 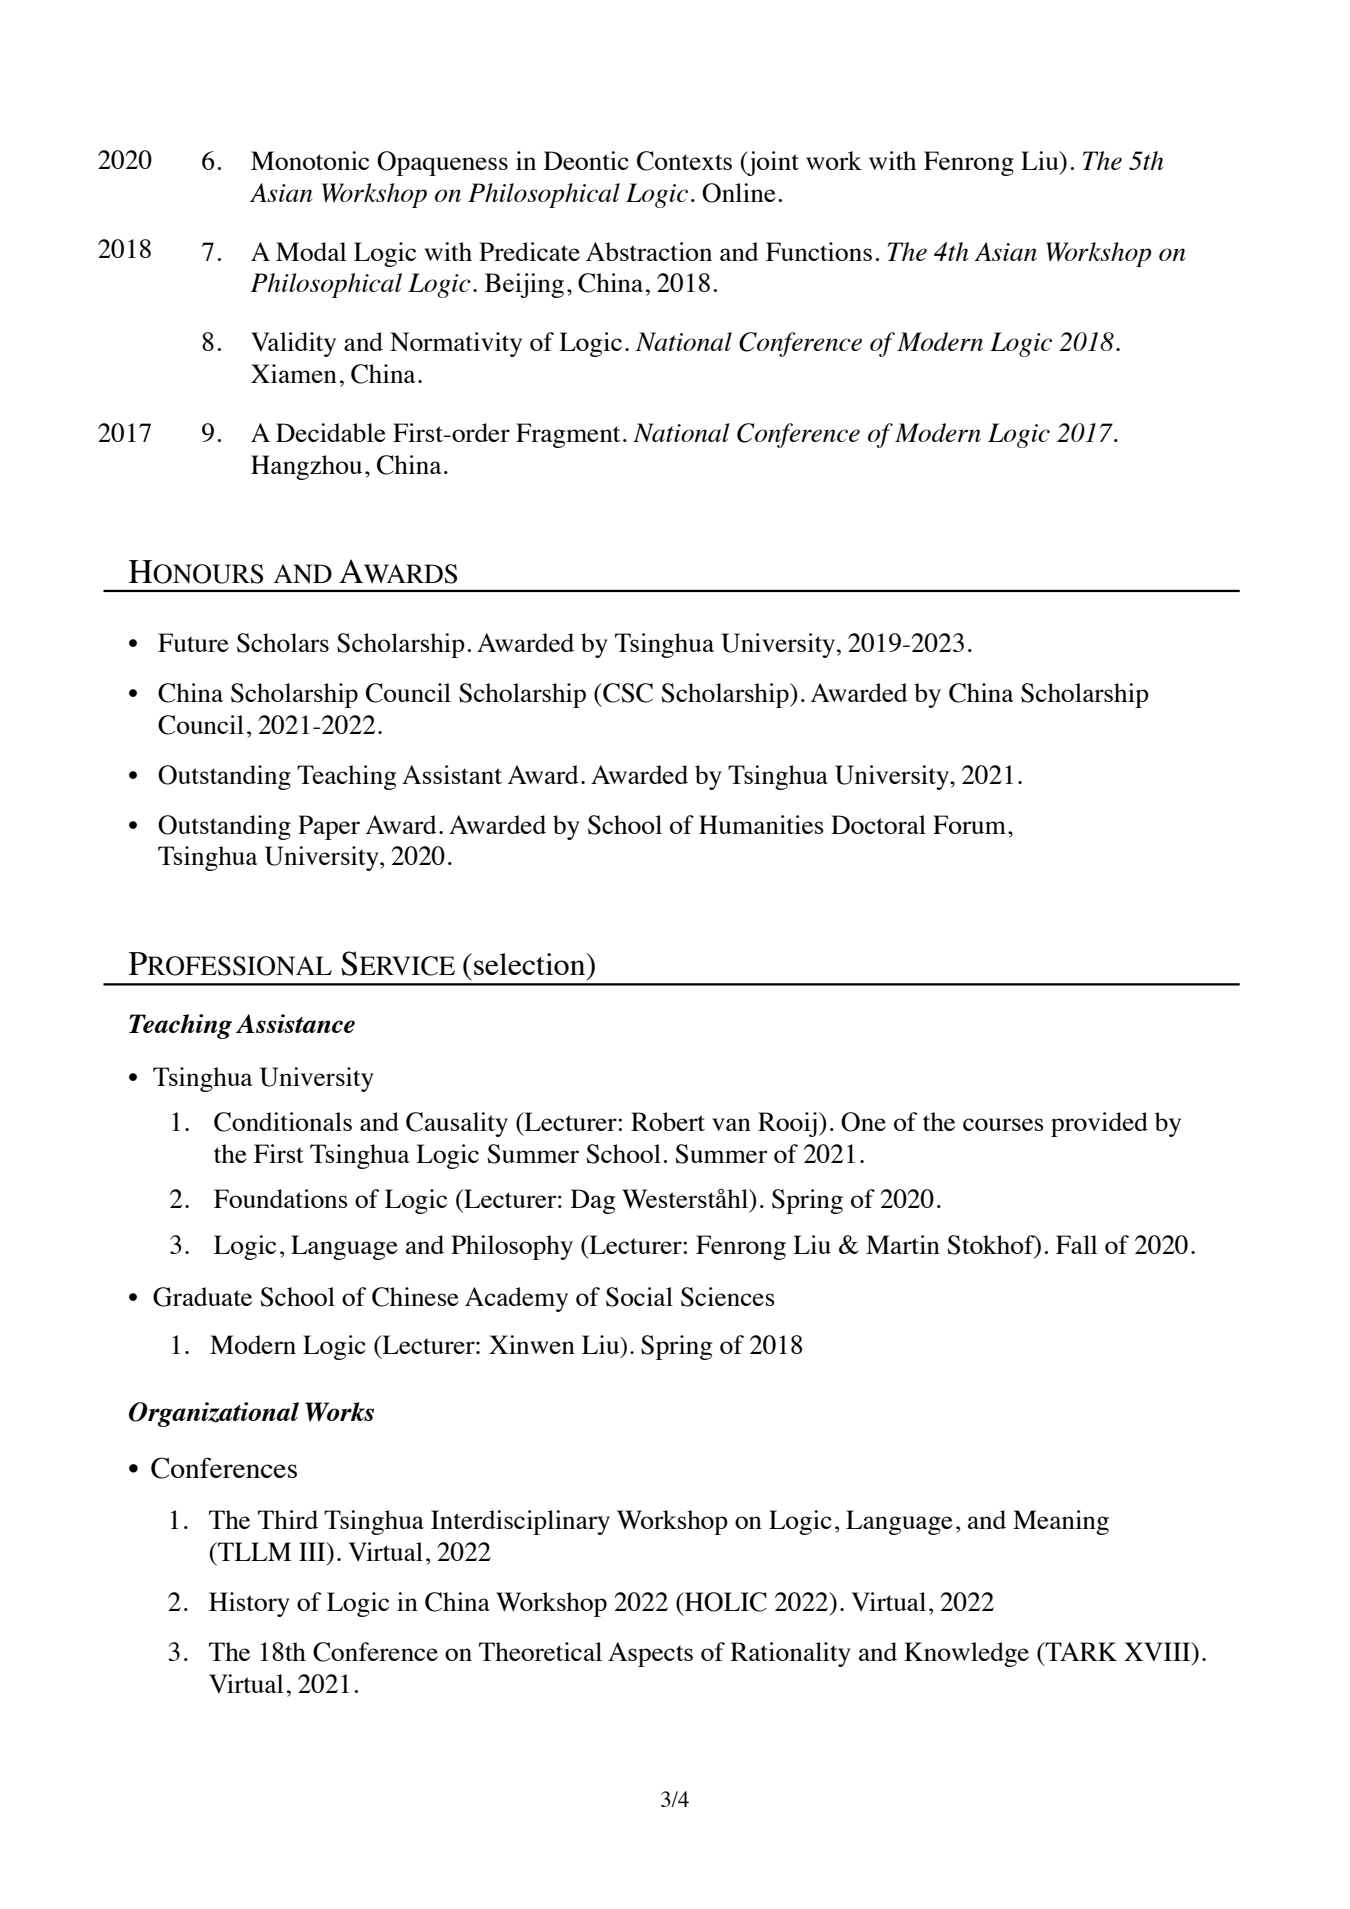 What do you see at coordinates (725, 1602) in the screenshot?
I see `HOLIC` at bounding box center [725, 1602].
